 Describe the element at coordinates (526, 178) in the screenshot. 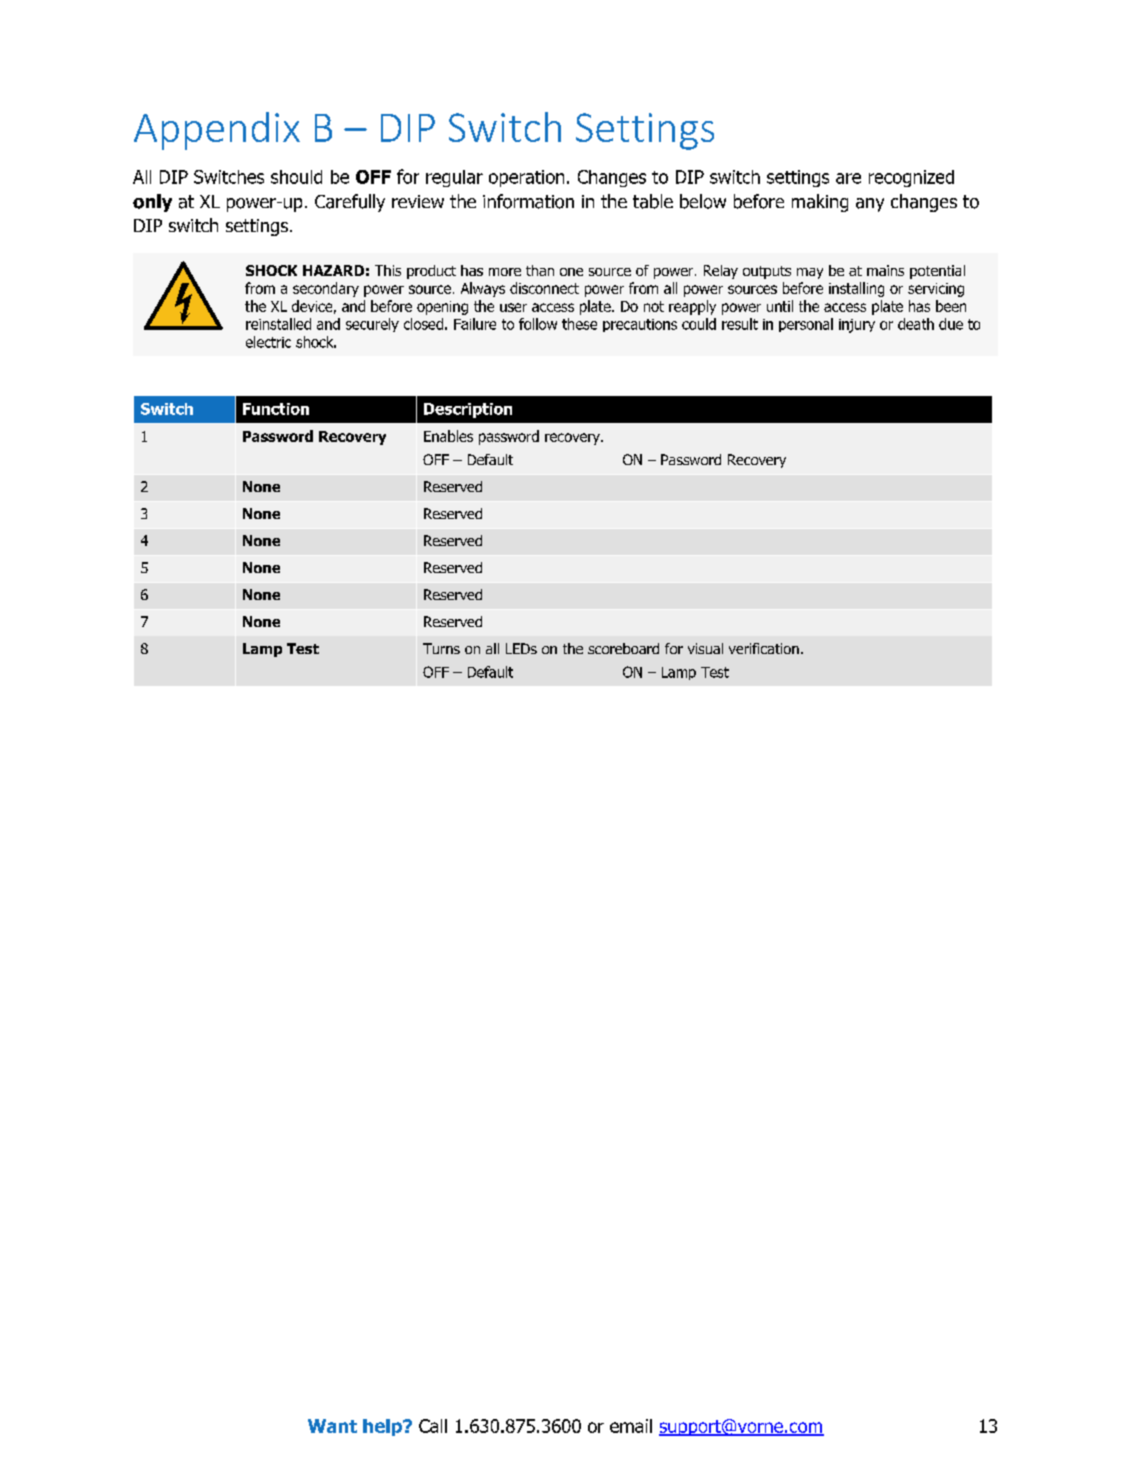

I see `operation` at that location.
